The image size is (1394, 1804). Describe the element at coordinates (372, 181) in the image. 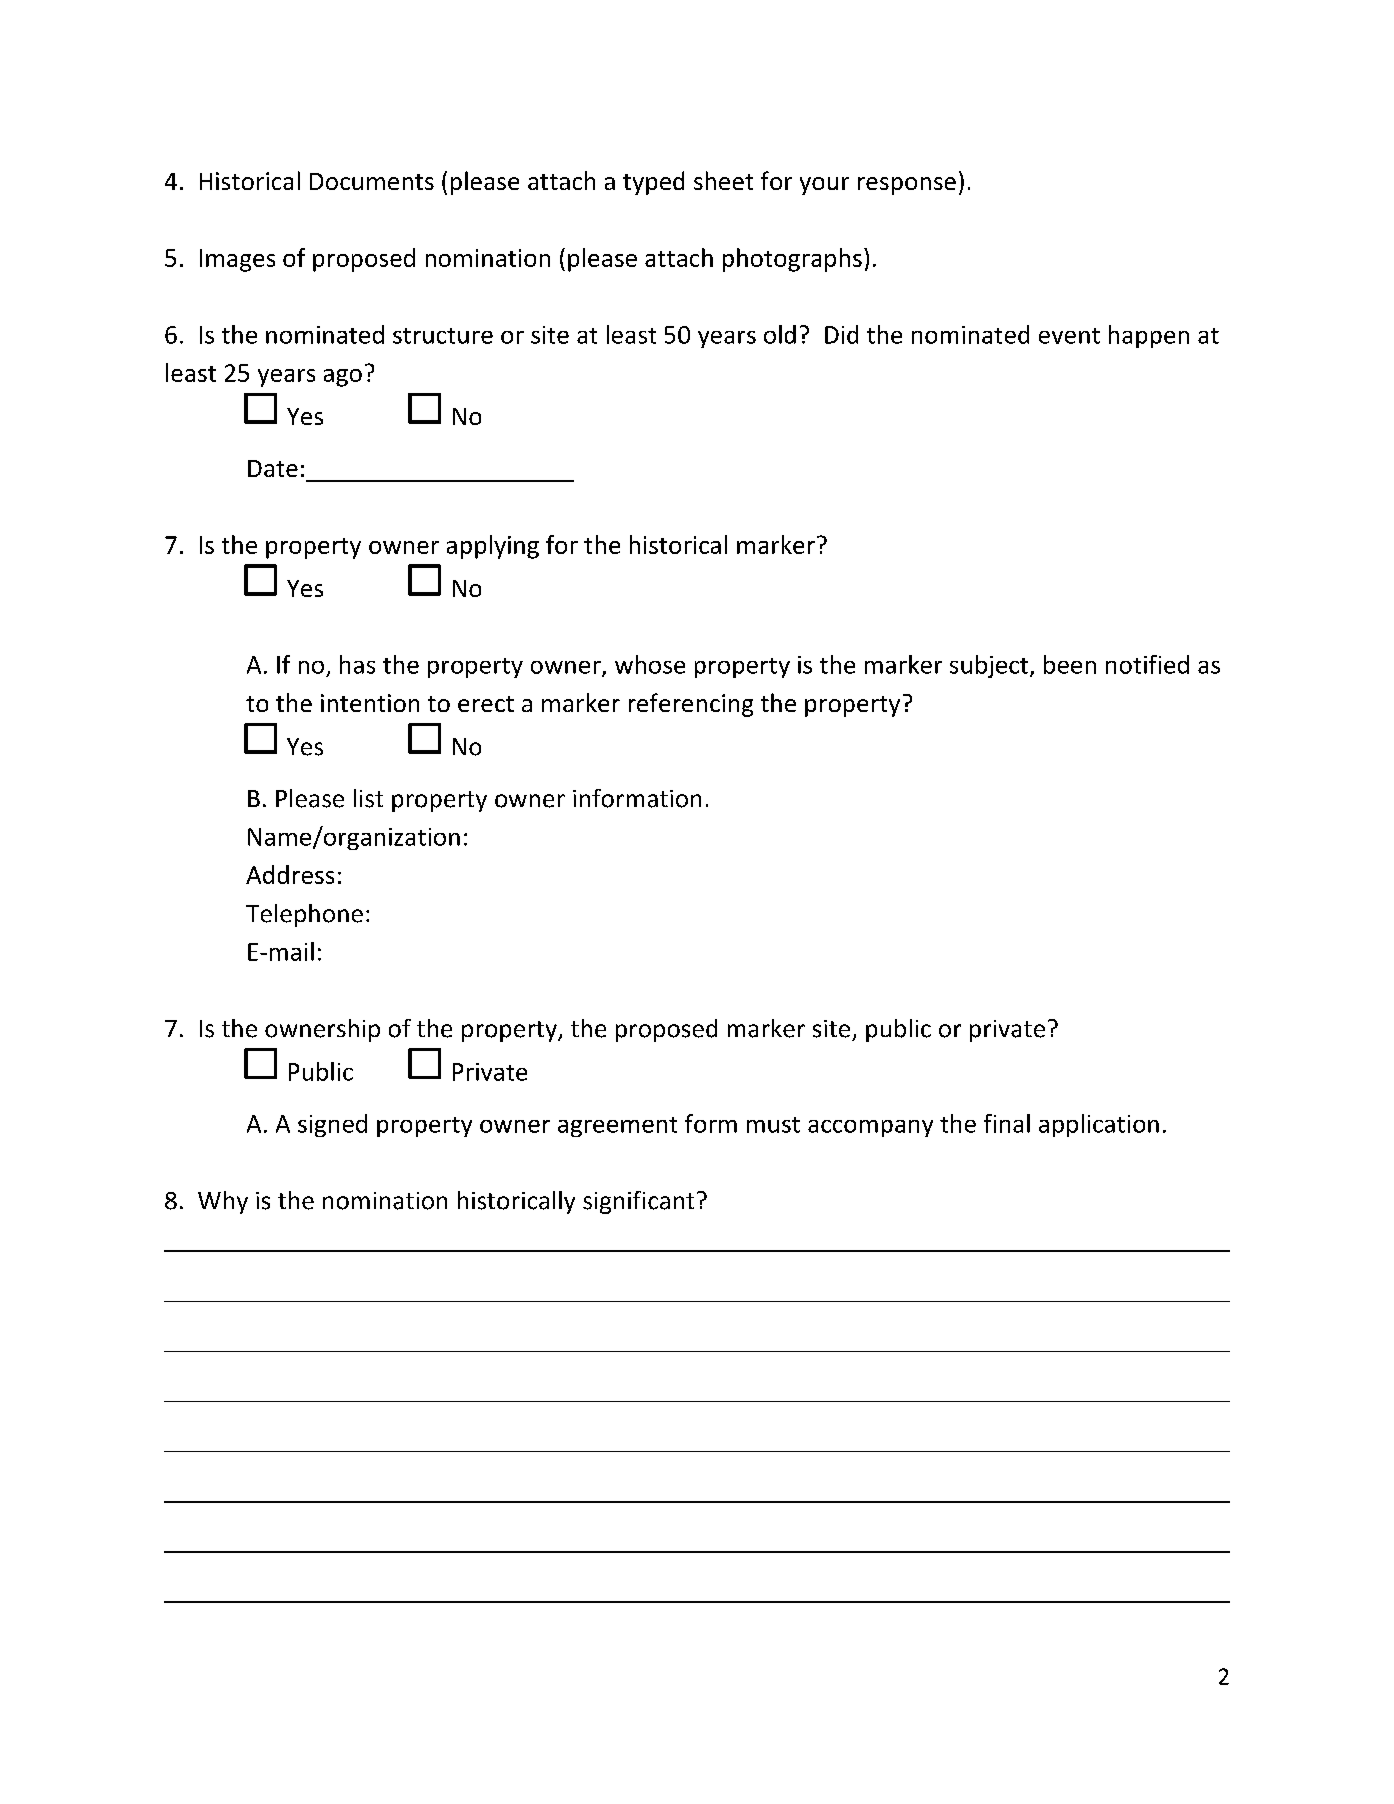

I see `Documents` at that location.
